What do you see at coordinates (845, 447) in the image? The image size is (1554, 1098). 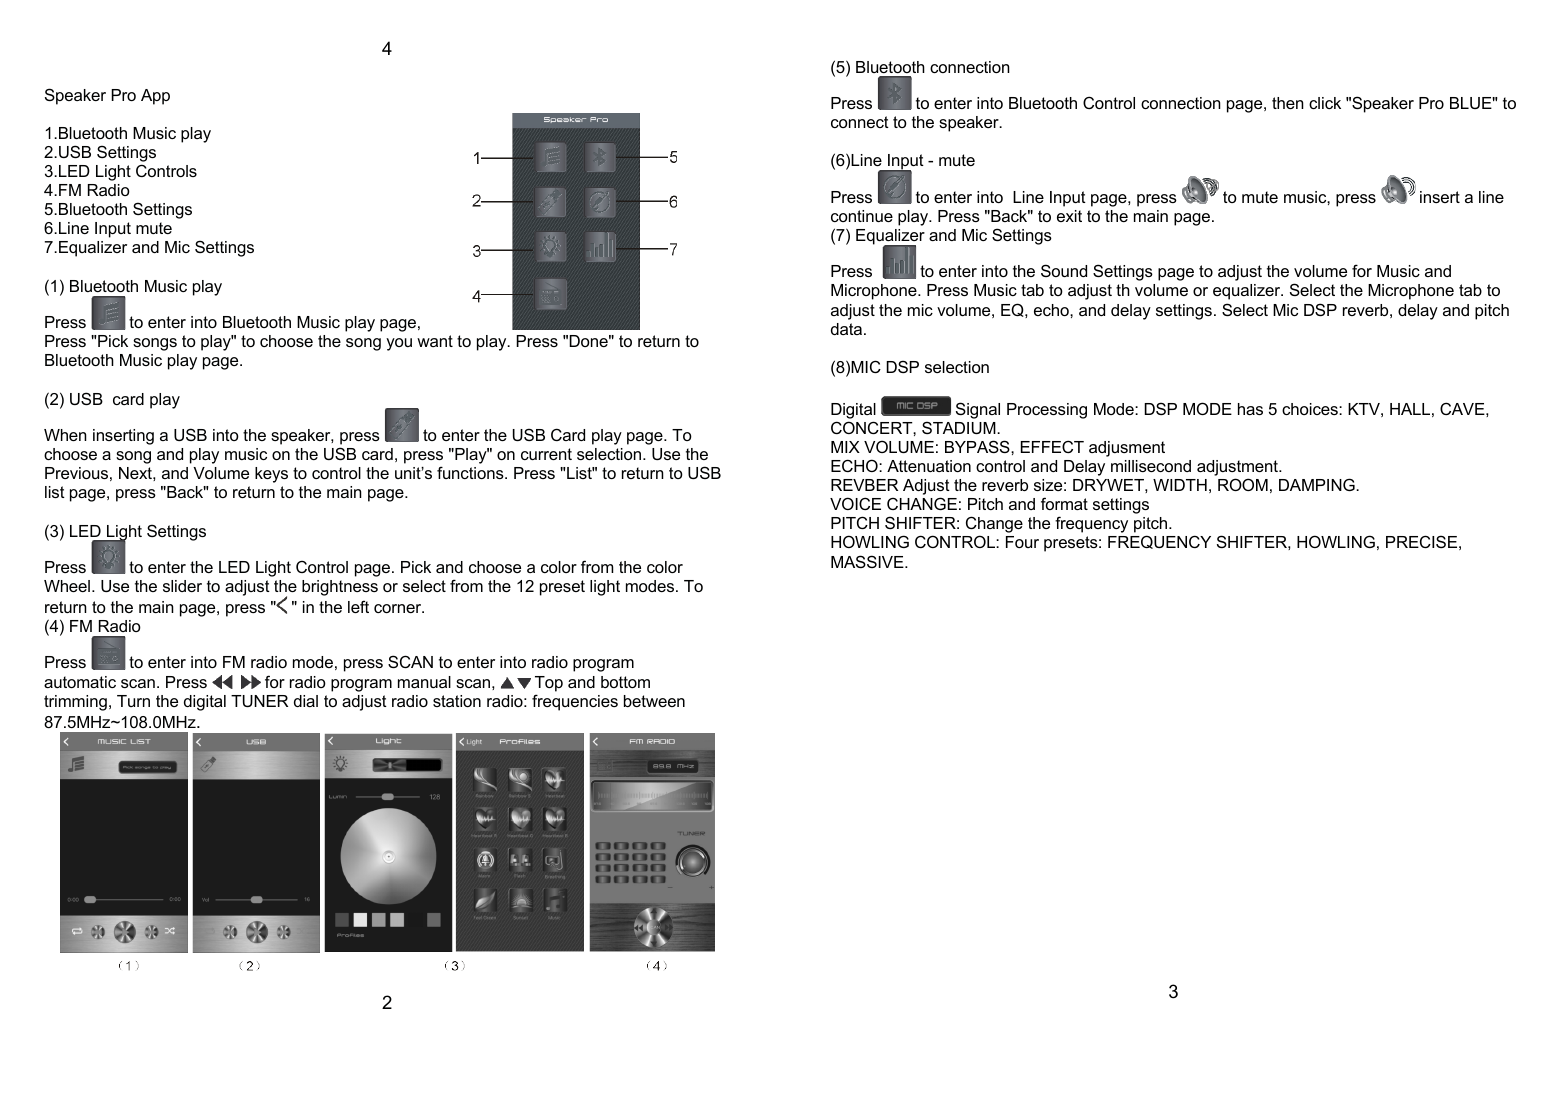 I see `MIX` at bounding box center [845, 447].
